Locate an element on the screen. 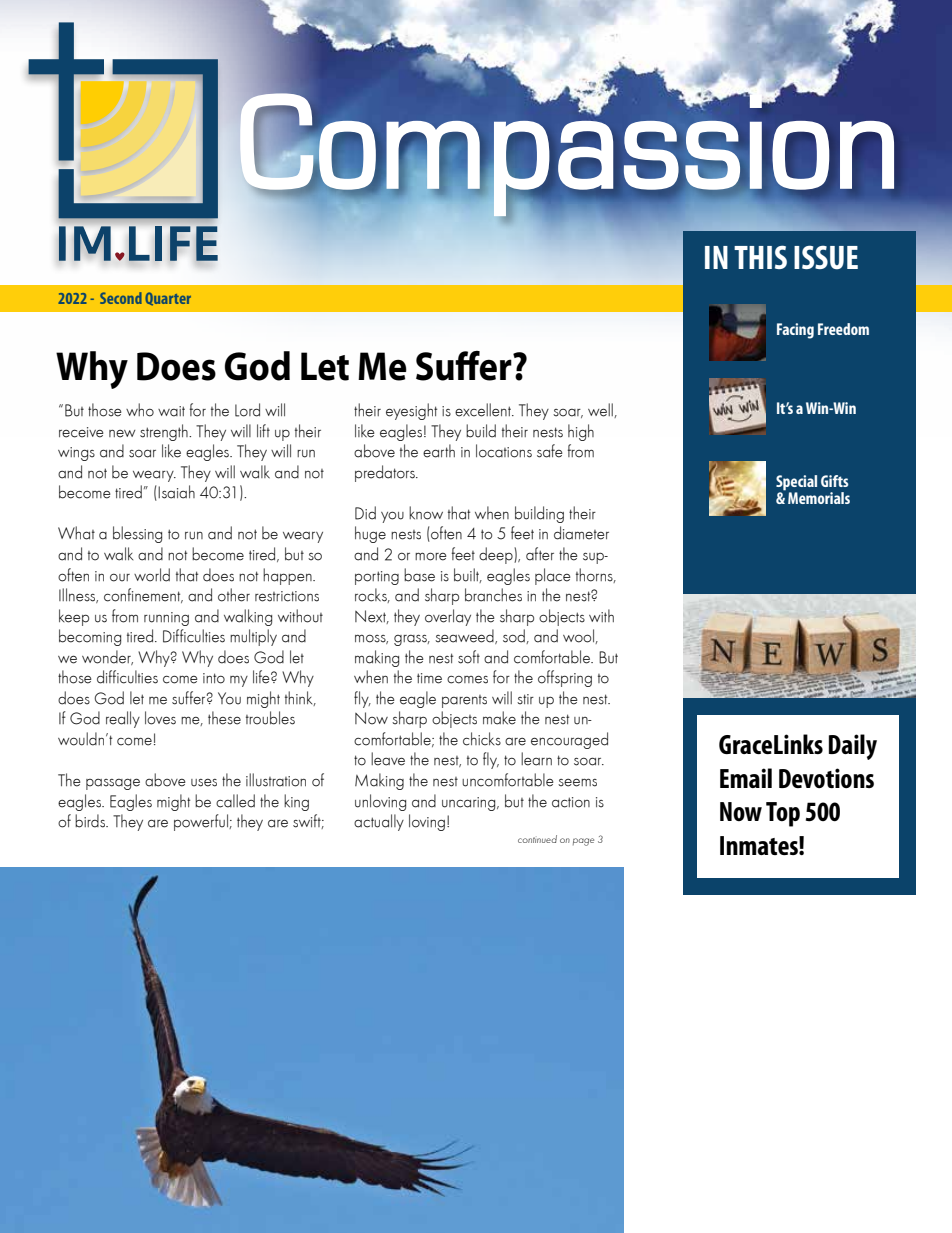 This screenshot has width=952, height=1233. Quarter is located at coordinates (168, 299).
